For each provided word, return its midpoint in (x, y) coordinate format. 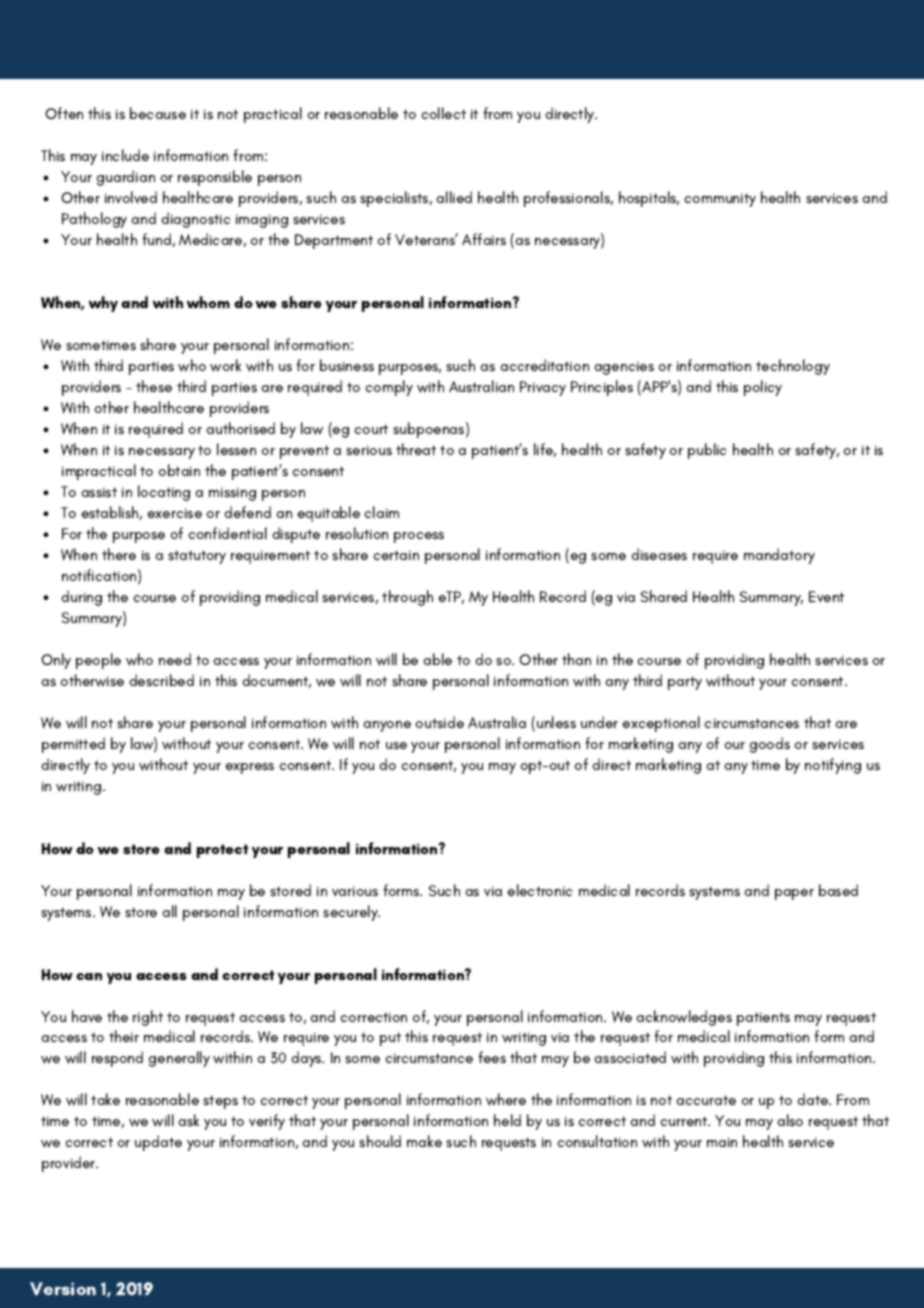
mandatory (779, 556)
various (355, 891)
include (125, 155)
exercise (174, 513)
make (424, 1141)
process (419, 537)
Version (63, 1288)
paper (794, 894)
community (720, 200)
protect (222, 851)
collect (443, 113)
